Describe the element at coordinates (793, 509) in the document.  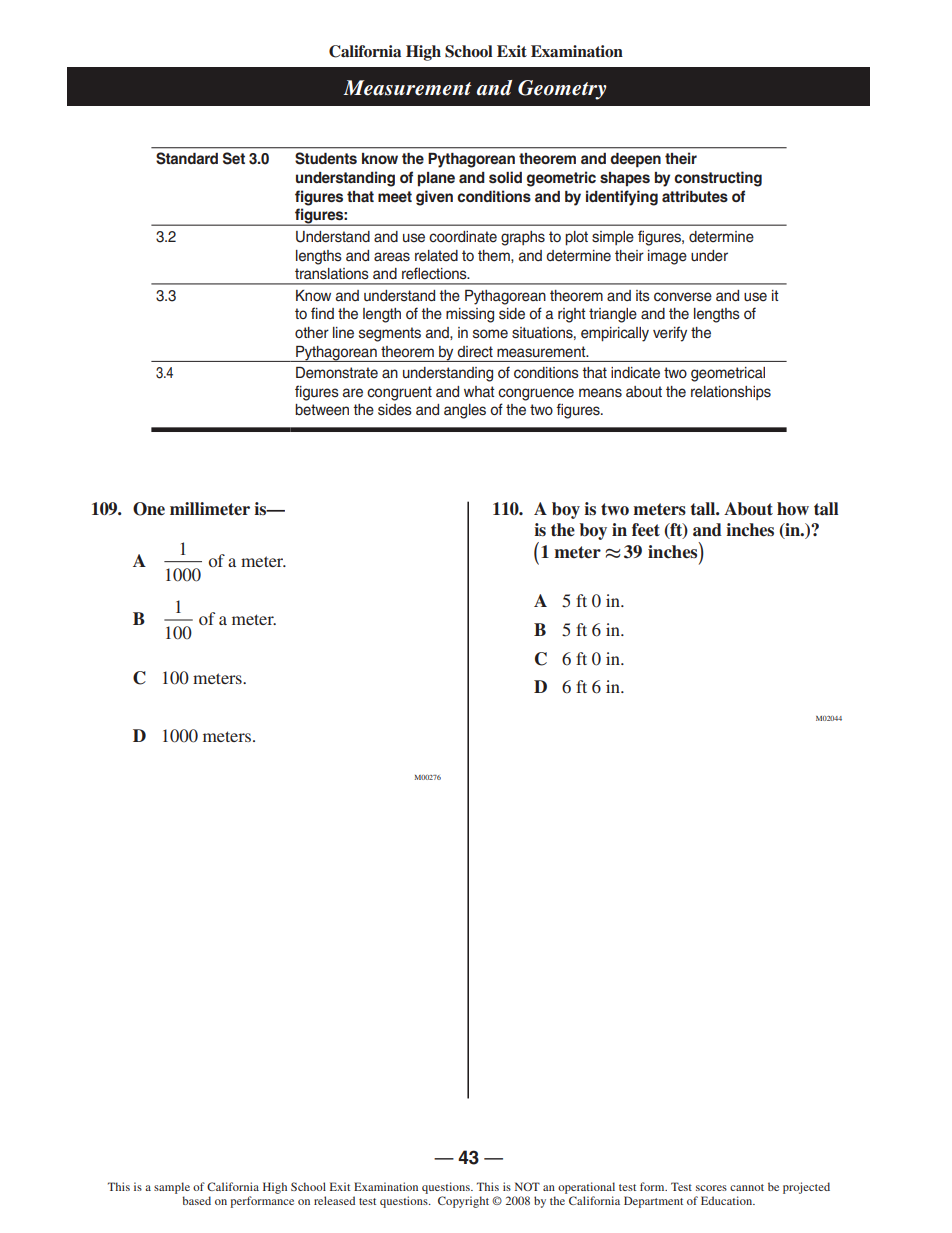
I see `how` at that location.
